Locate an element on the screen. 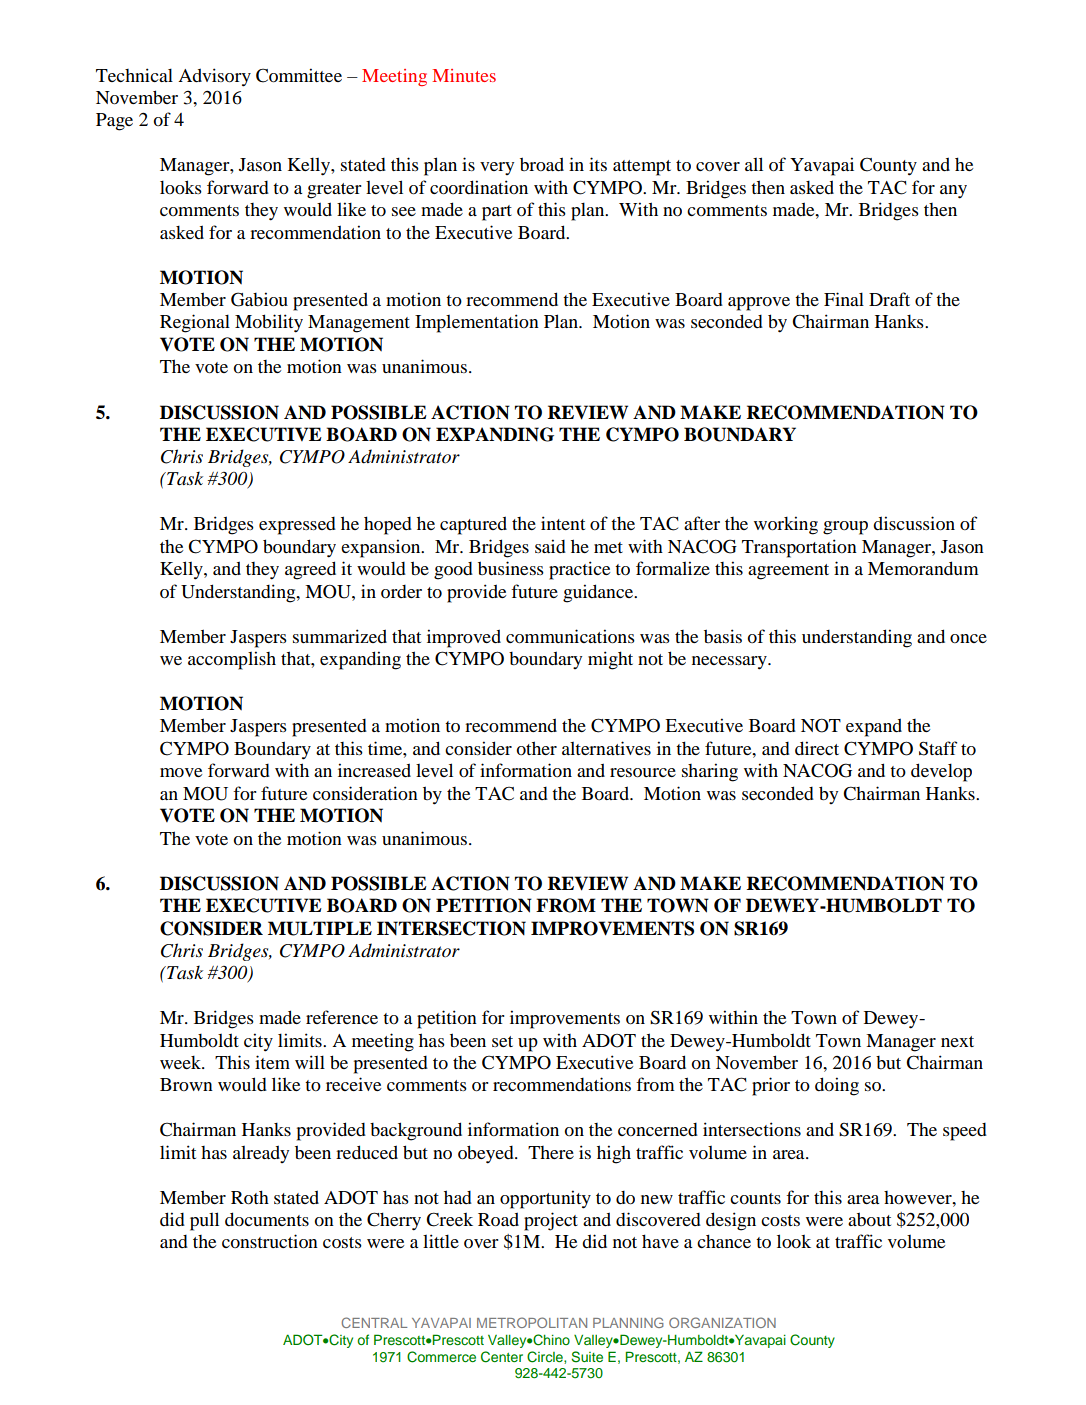  very is located at coordinates (497, 168).
